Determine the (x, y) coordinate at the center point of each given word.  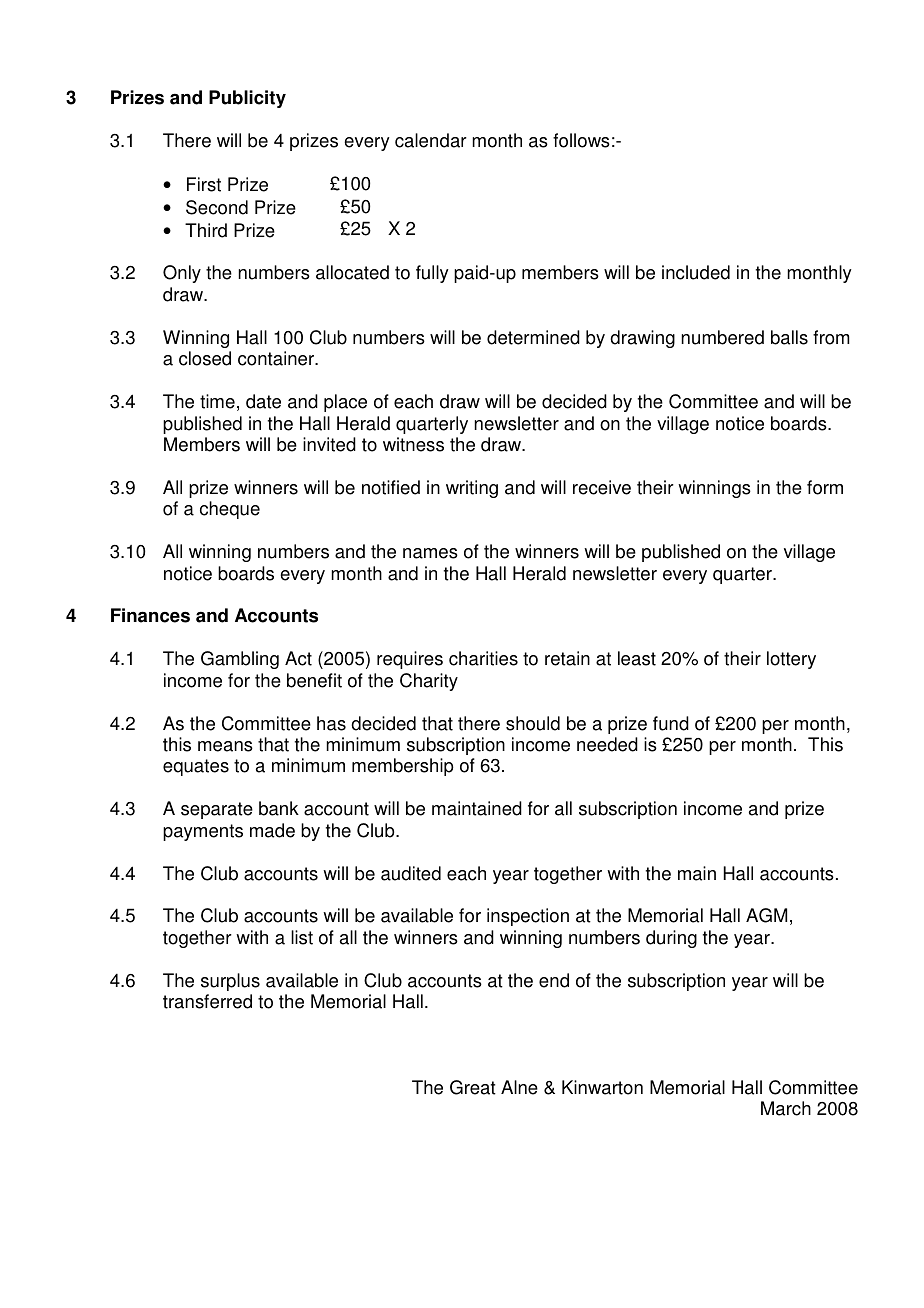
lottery (791, 660)
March (786, 1108)
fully (432, 274)
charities (483, 658)
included (696, 272)
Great (473, 1087)
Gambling (240, 660)
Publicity (247, 99)
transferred (207, 1001)
